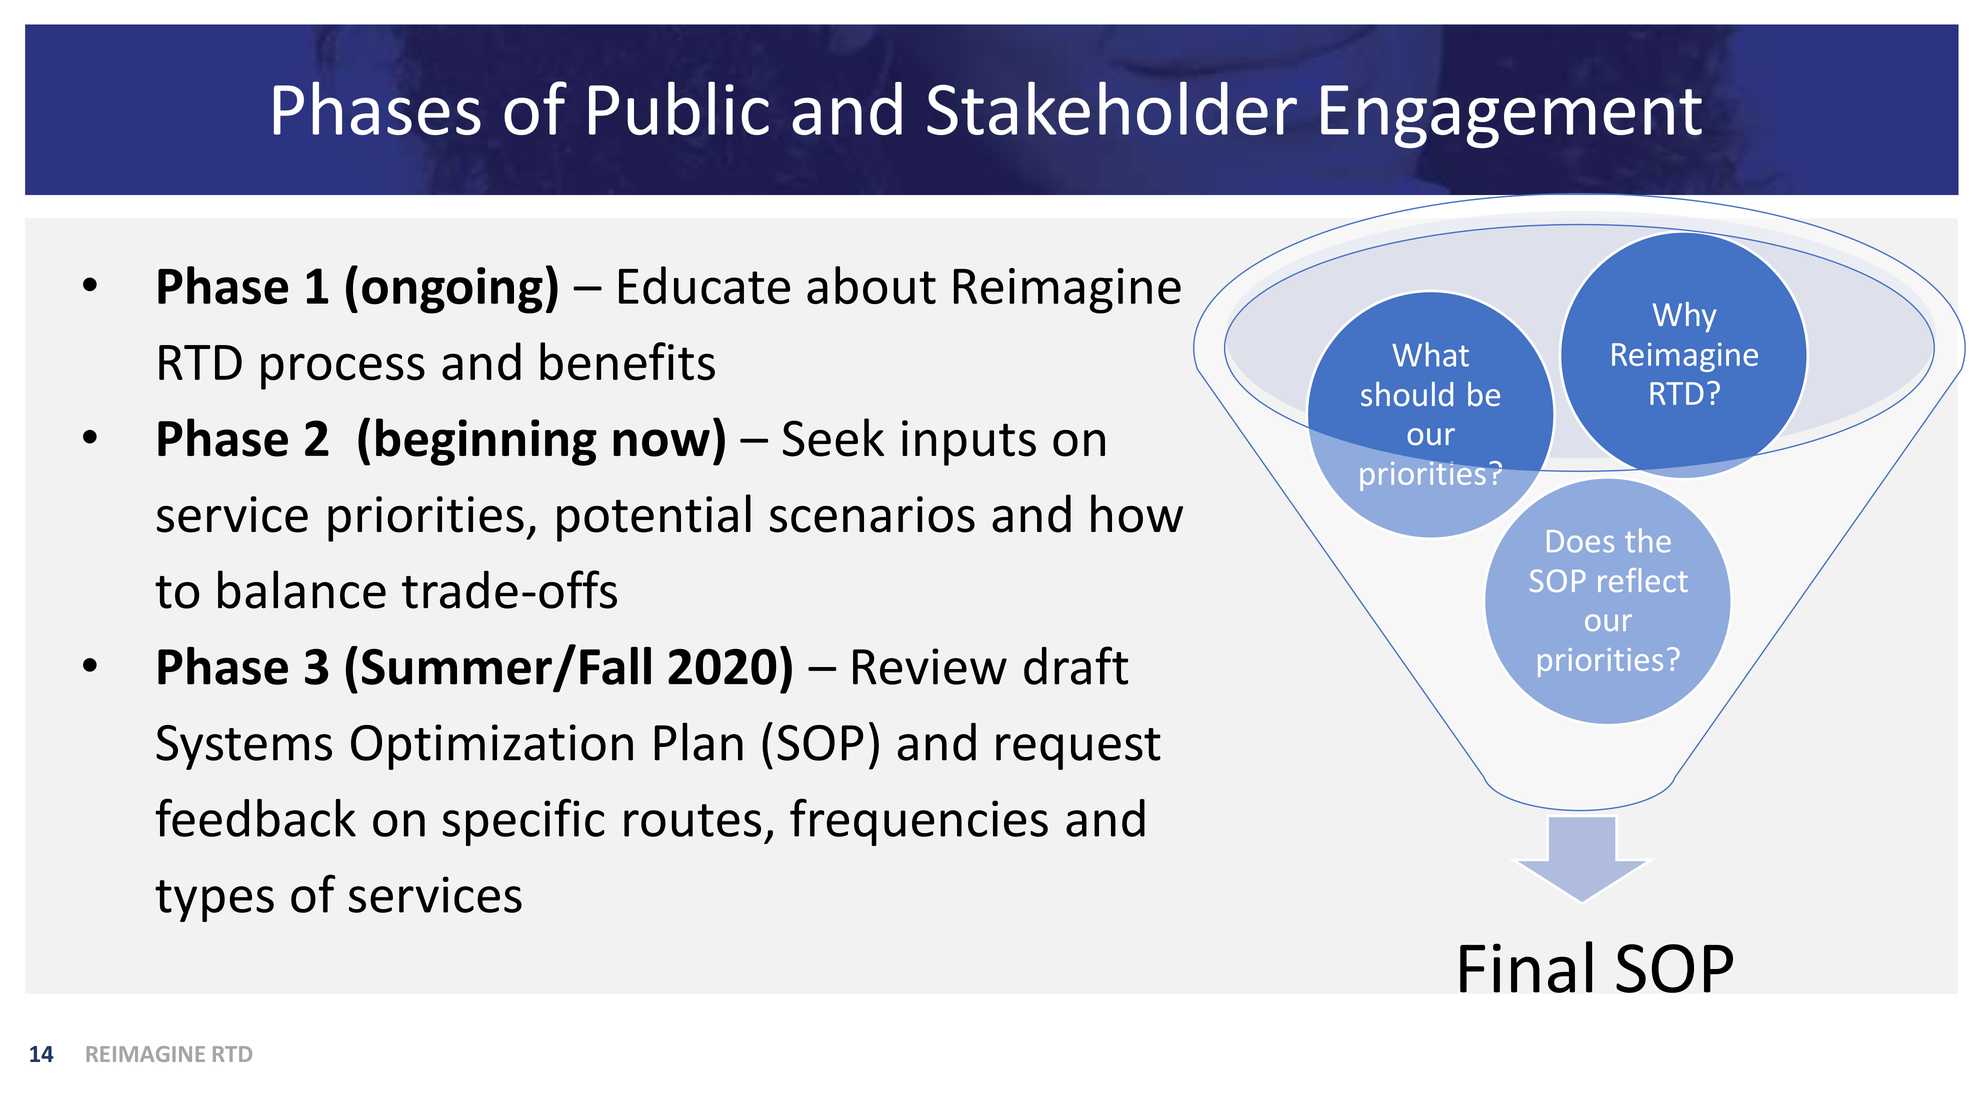  What do you see at coordinates (214, 901) in the screenshot?
I see `types` at bounding box center [214, 901].
